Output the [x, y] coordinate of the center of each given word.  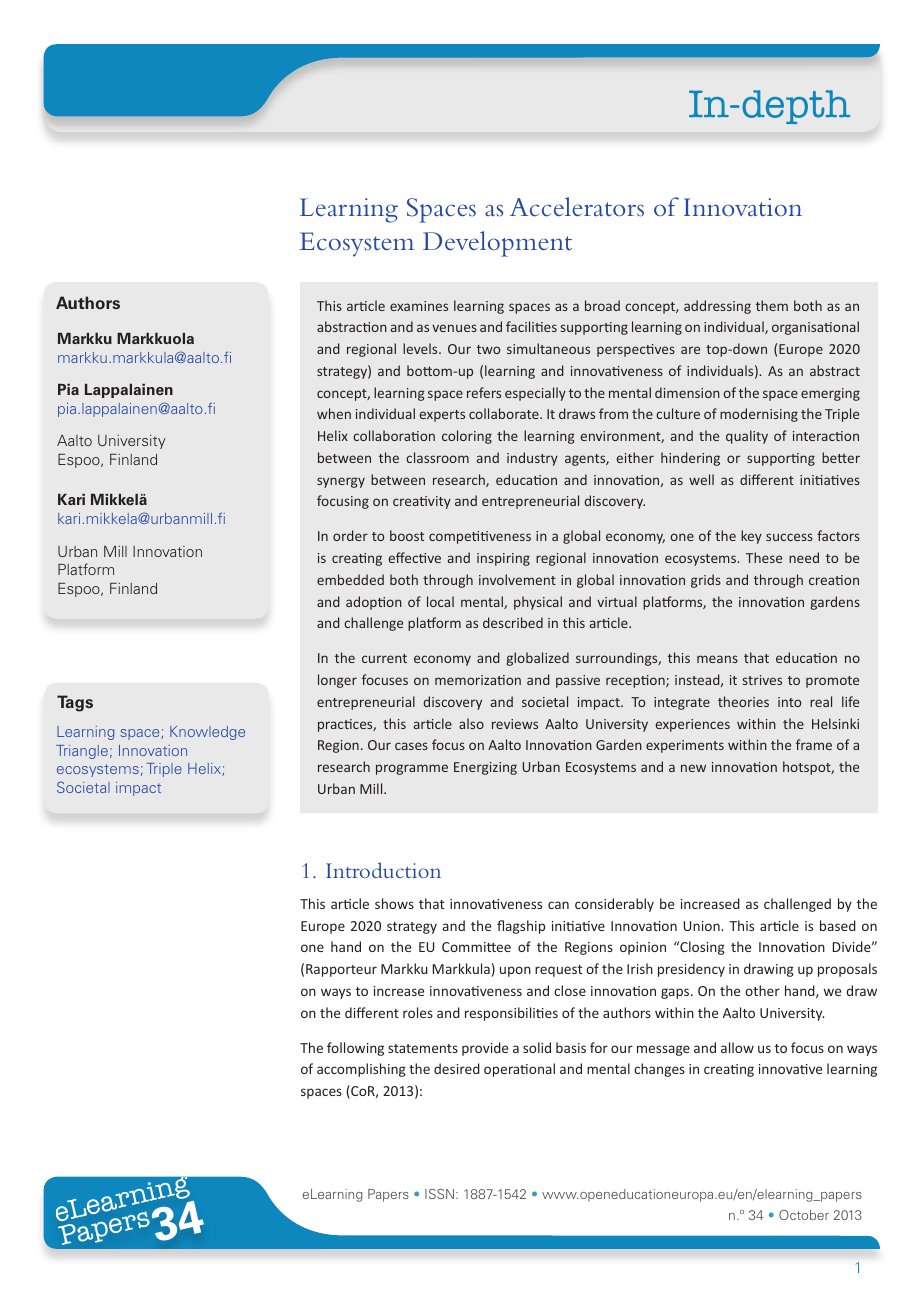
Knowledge [207, 733]
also [471, 723]
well [701, 479]
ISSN [439, 1194]
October [804, 1215]
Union [702, 926]
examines [419, 306]
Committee [476, 947]
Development [497, 244]
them [772, 305]
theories [743, 701]
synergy [341, 482]
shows [394, 903]
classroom [437, 457]
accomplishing [361, 1070]
